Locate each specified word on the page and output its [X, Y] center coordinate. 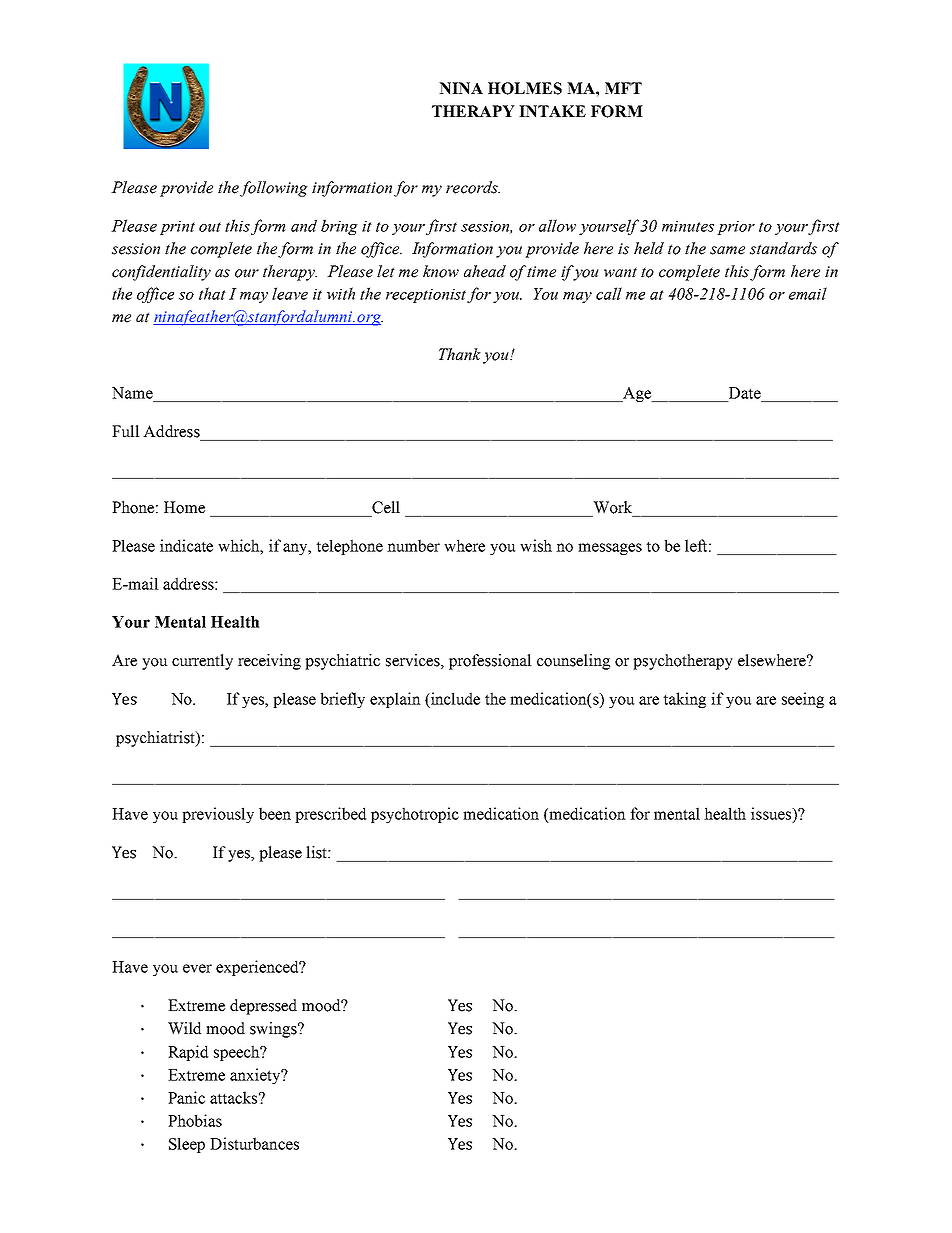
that [212, 293]
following [274, 189]
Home [184, 507]
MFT [623, 88]
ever [197, 968]
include [454, 698]
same [727, 250]
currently [202, 662]
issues [772, 814]
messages [610, 549]
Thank [460, 354]
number [413, 545]
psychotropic [415, 815]
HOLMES [525, 88]
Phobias [195, 1120]
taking [684, 700]
